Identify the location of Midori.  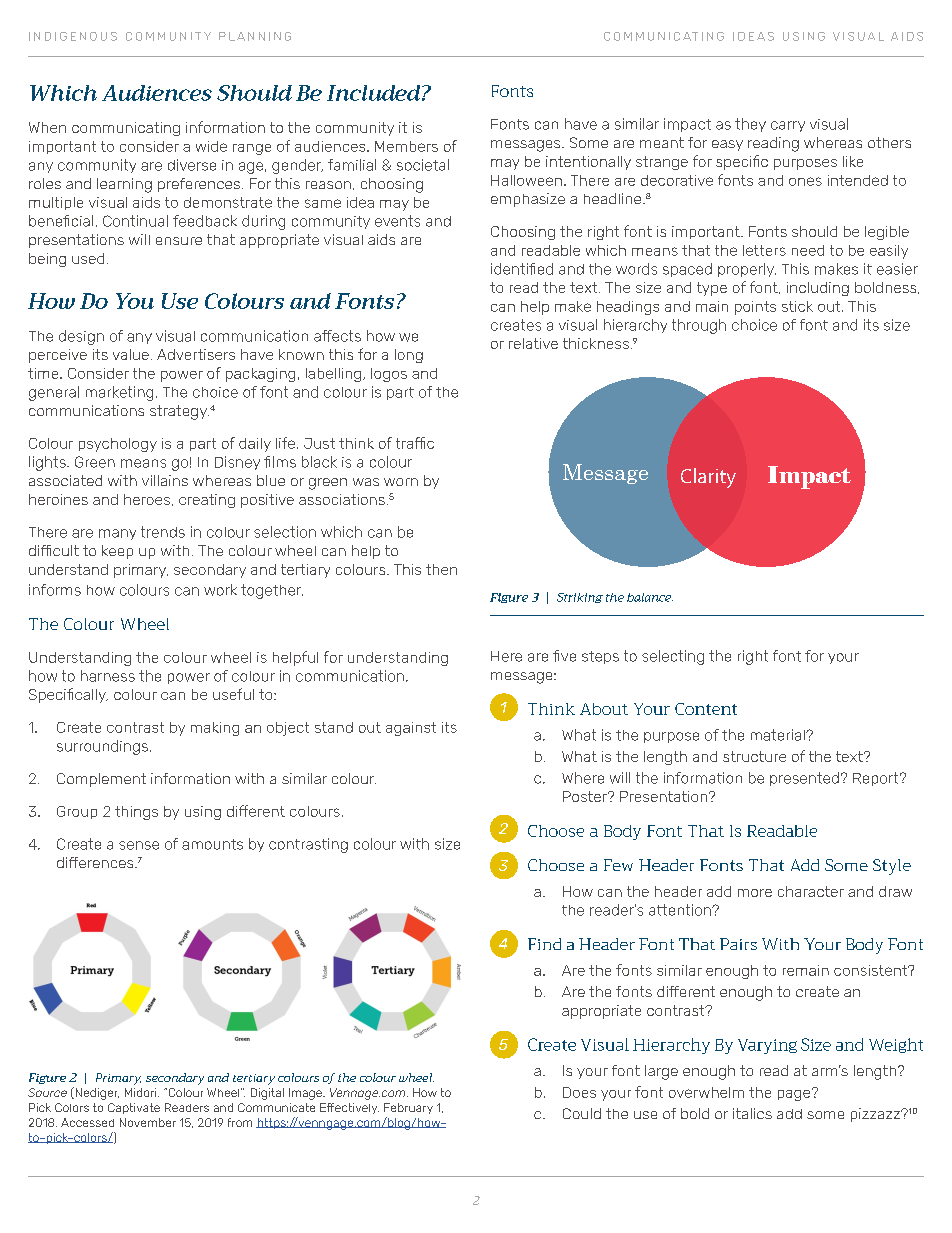
(142, 1092).
